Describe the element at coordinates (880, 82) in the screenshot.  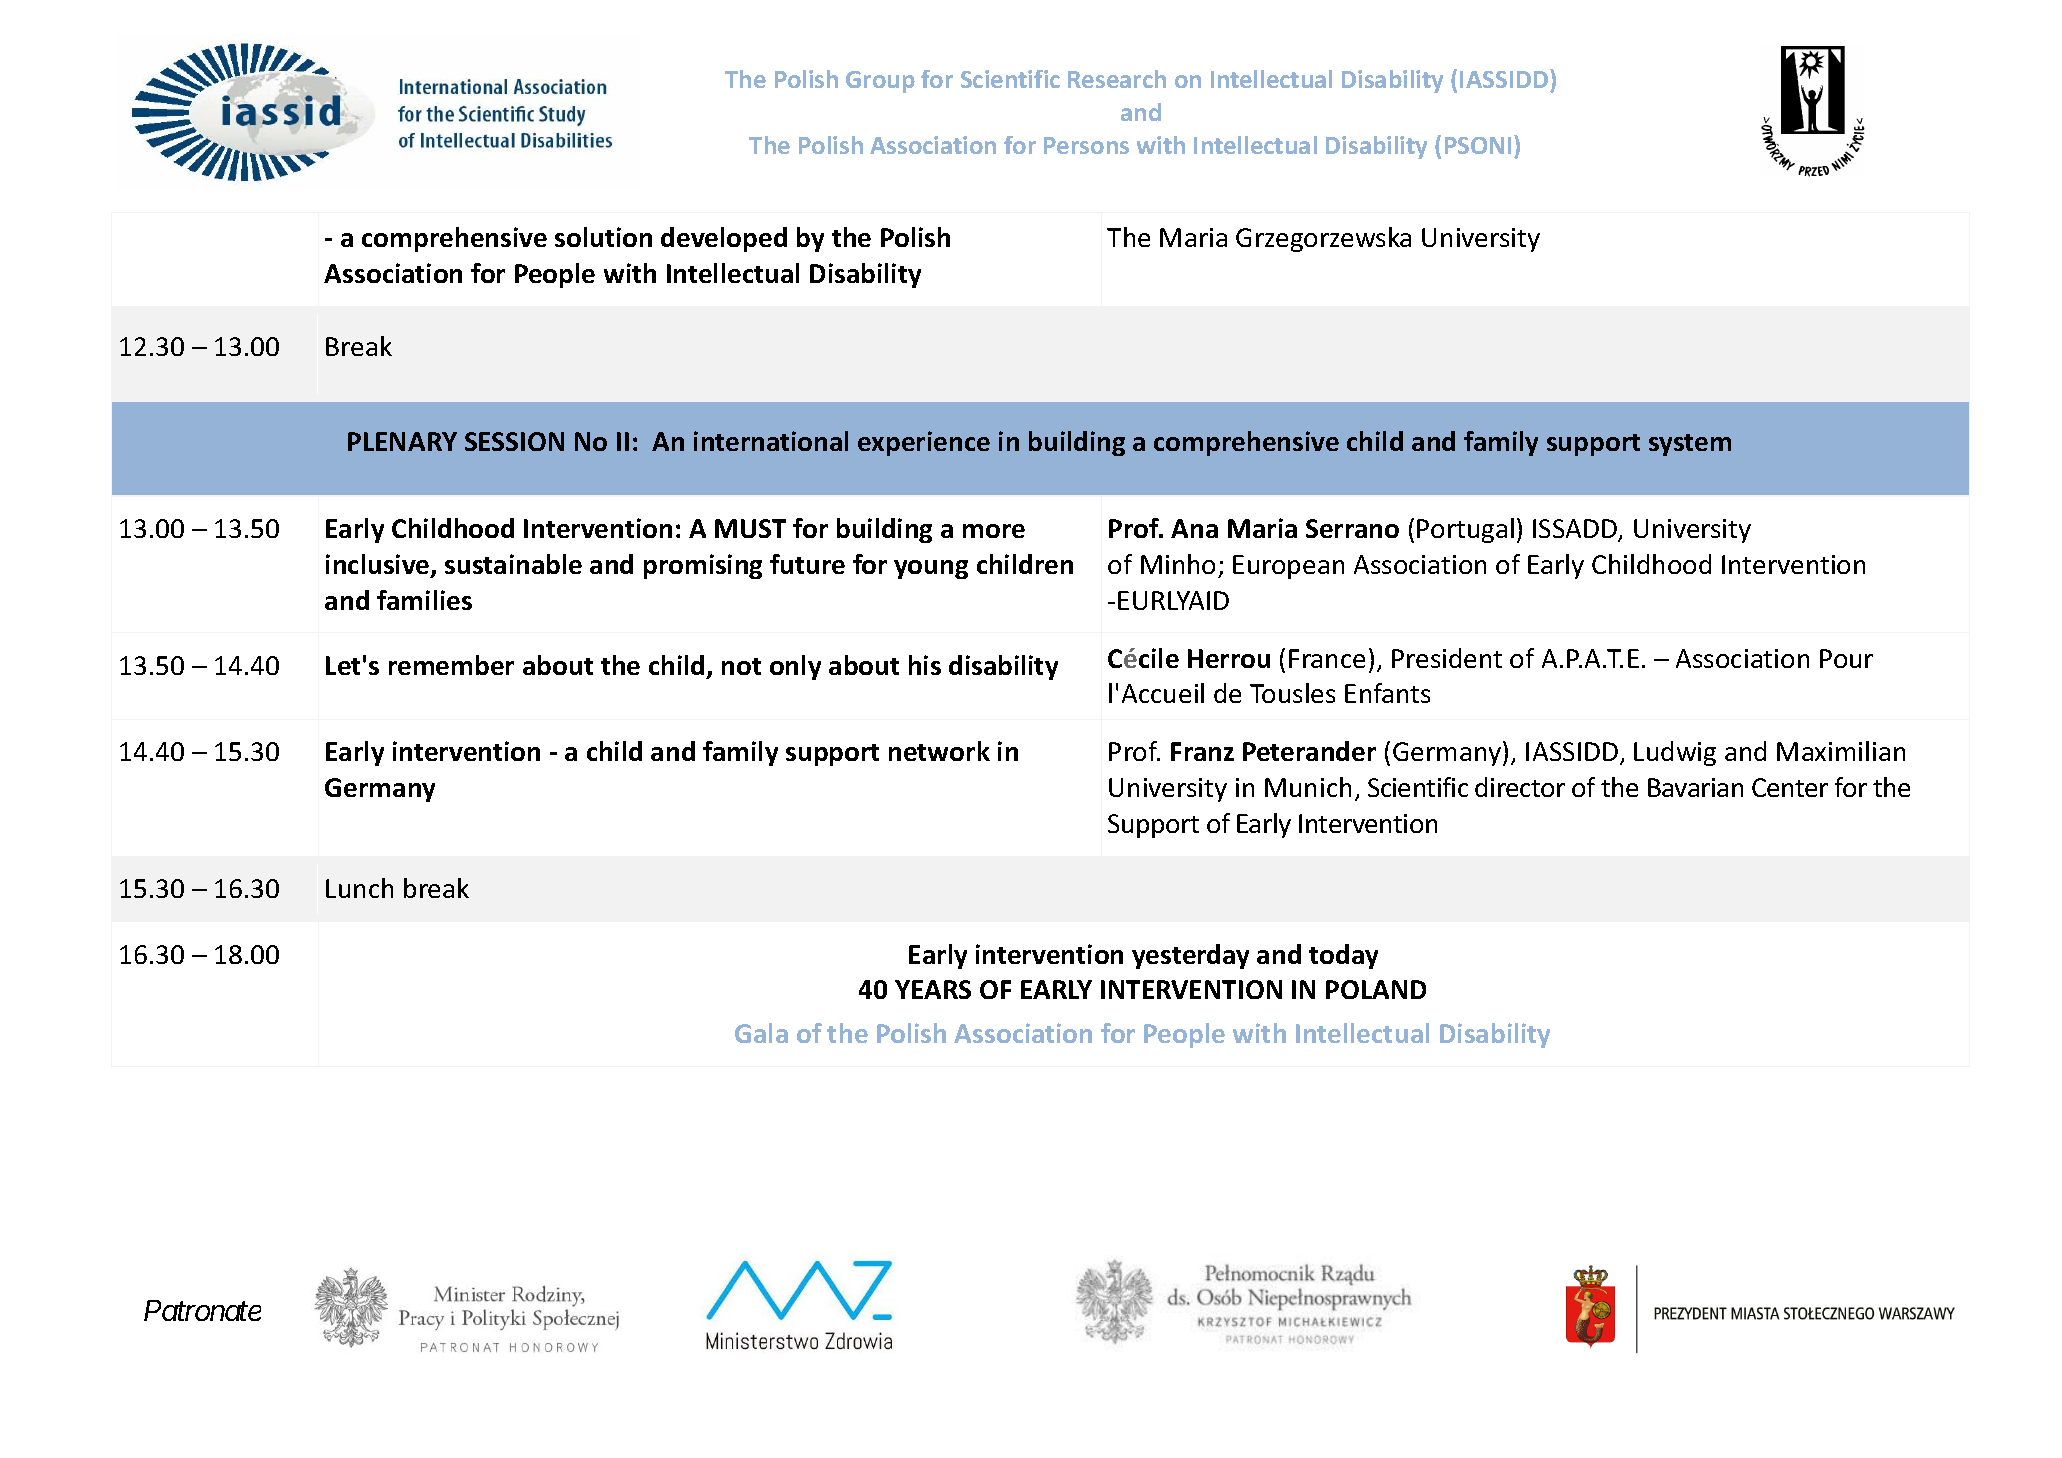
I see `Group` at that location.
